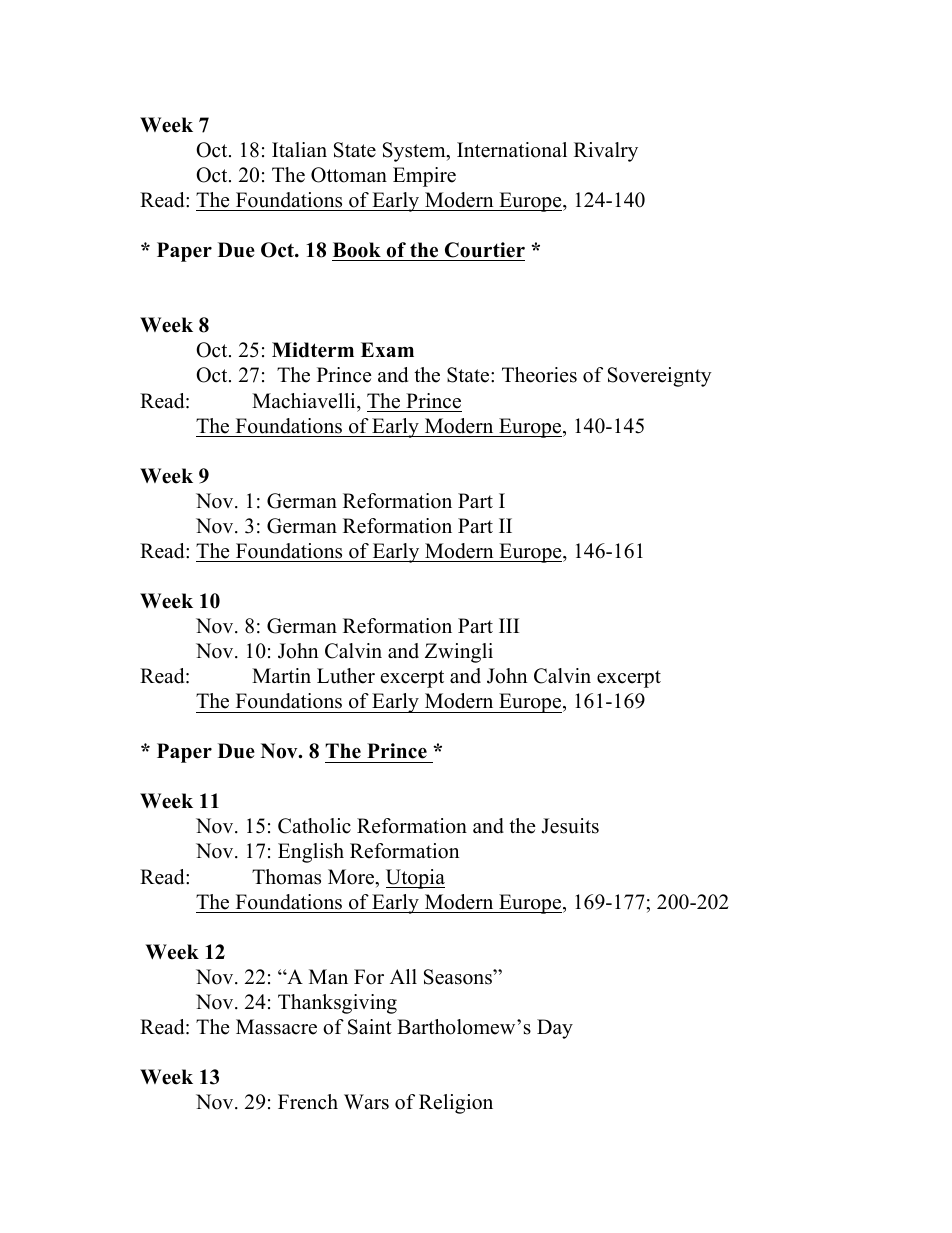  What do you see at coordinates (459, 653) in the screenshot?
I see `Zwingli` at bounding box center [459, 653].
